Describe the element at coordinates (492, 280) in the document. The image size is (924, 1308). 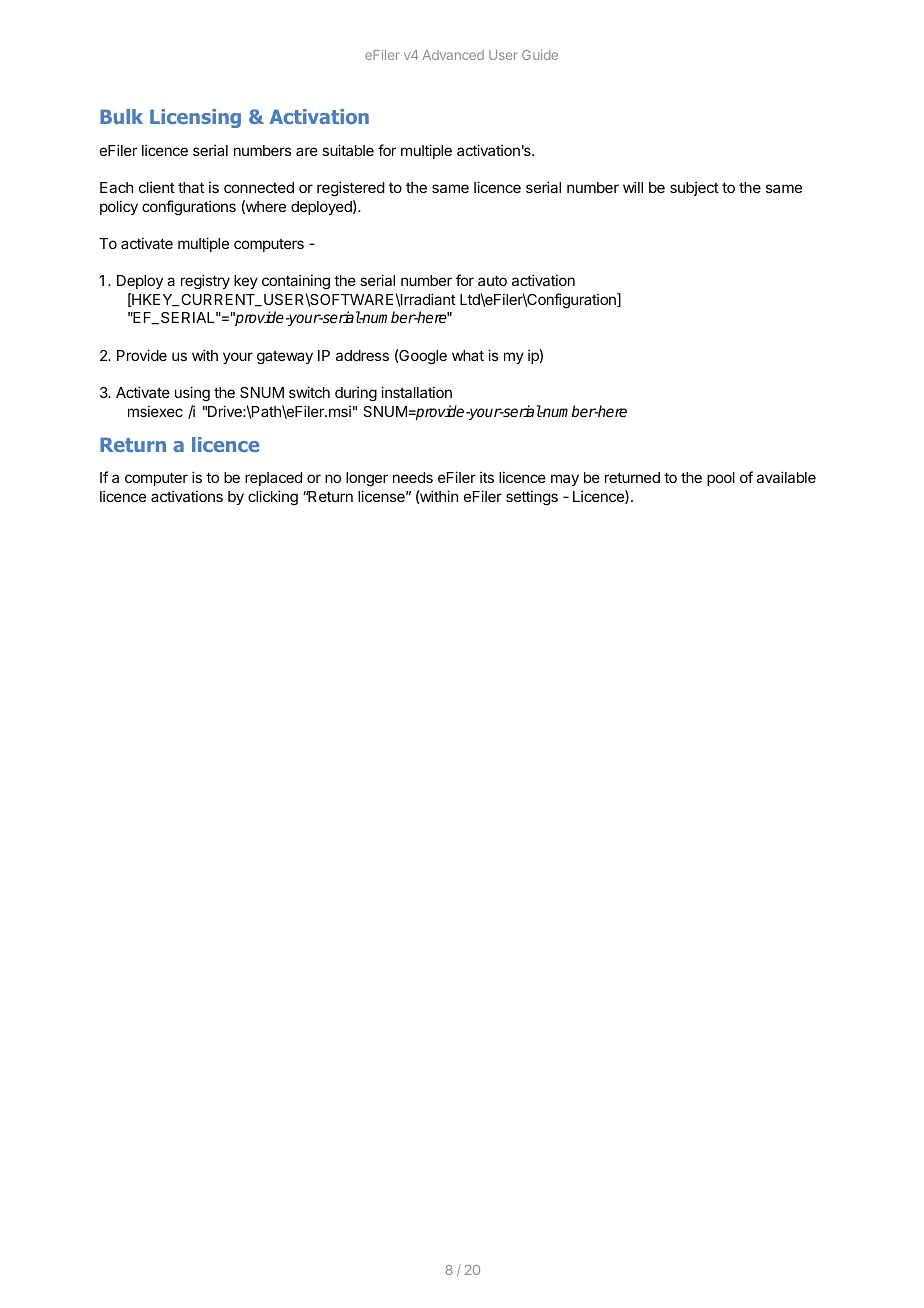
I see `auto` at that location.
